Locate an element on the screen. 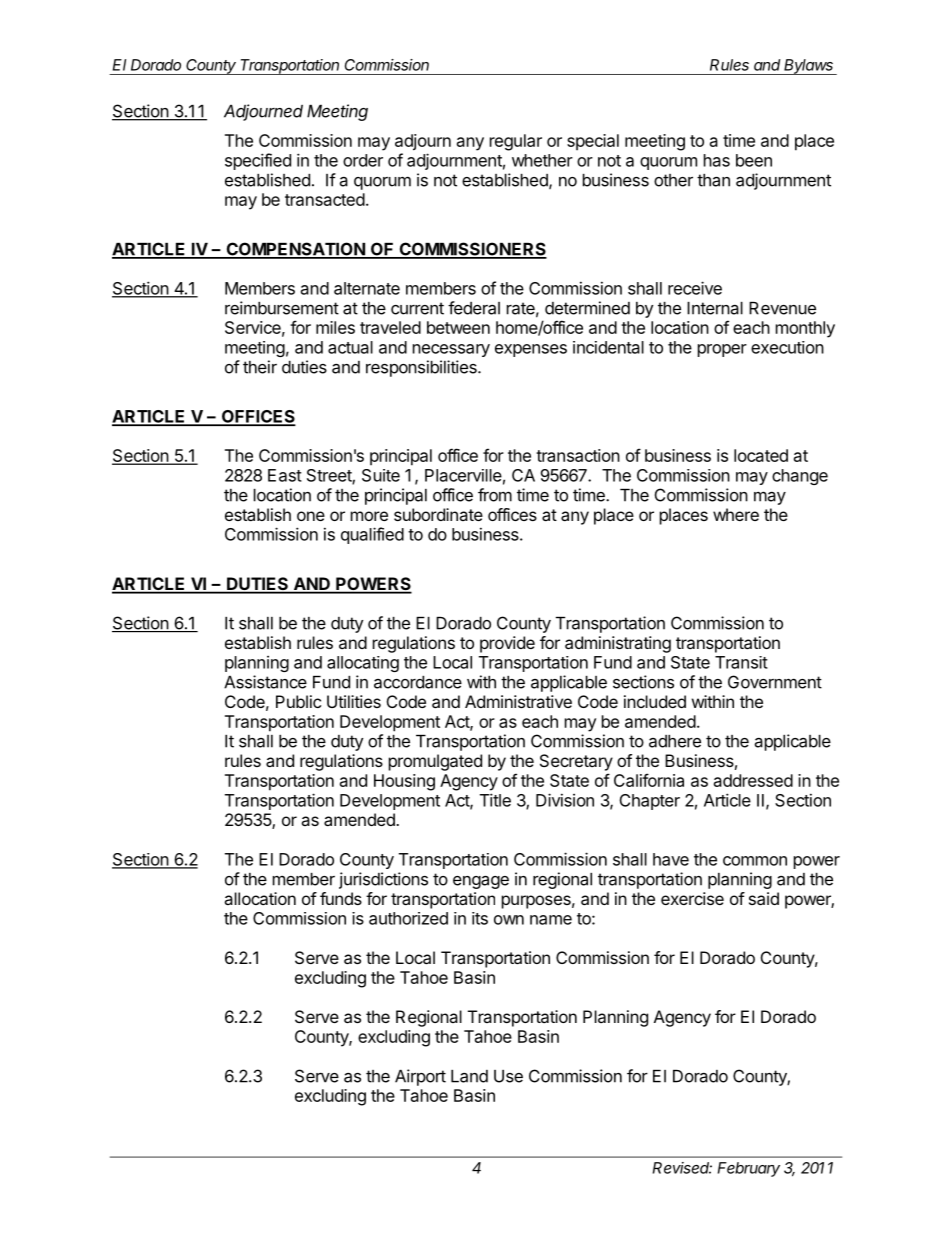 Image resolution: width=952 pixels, height=1233 pixels. allocating is located at coordinates (363, 664).
